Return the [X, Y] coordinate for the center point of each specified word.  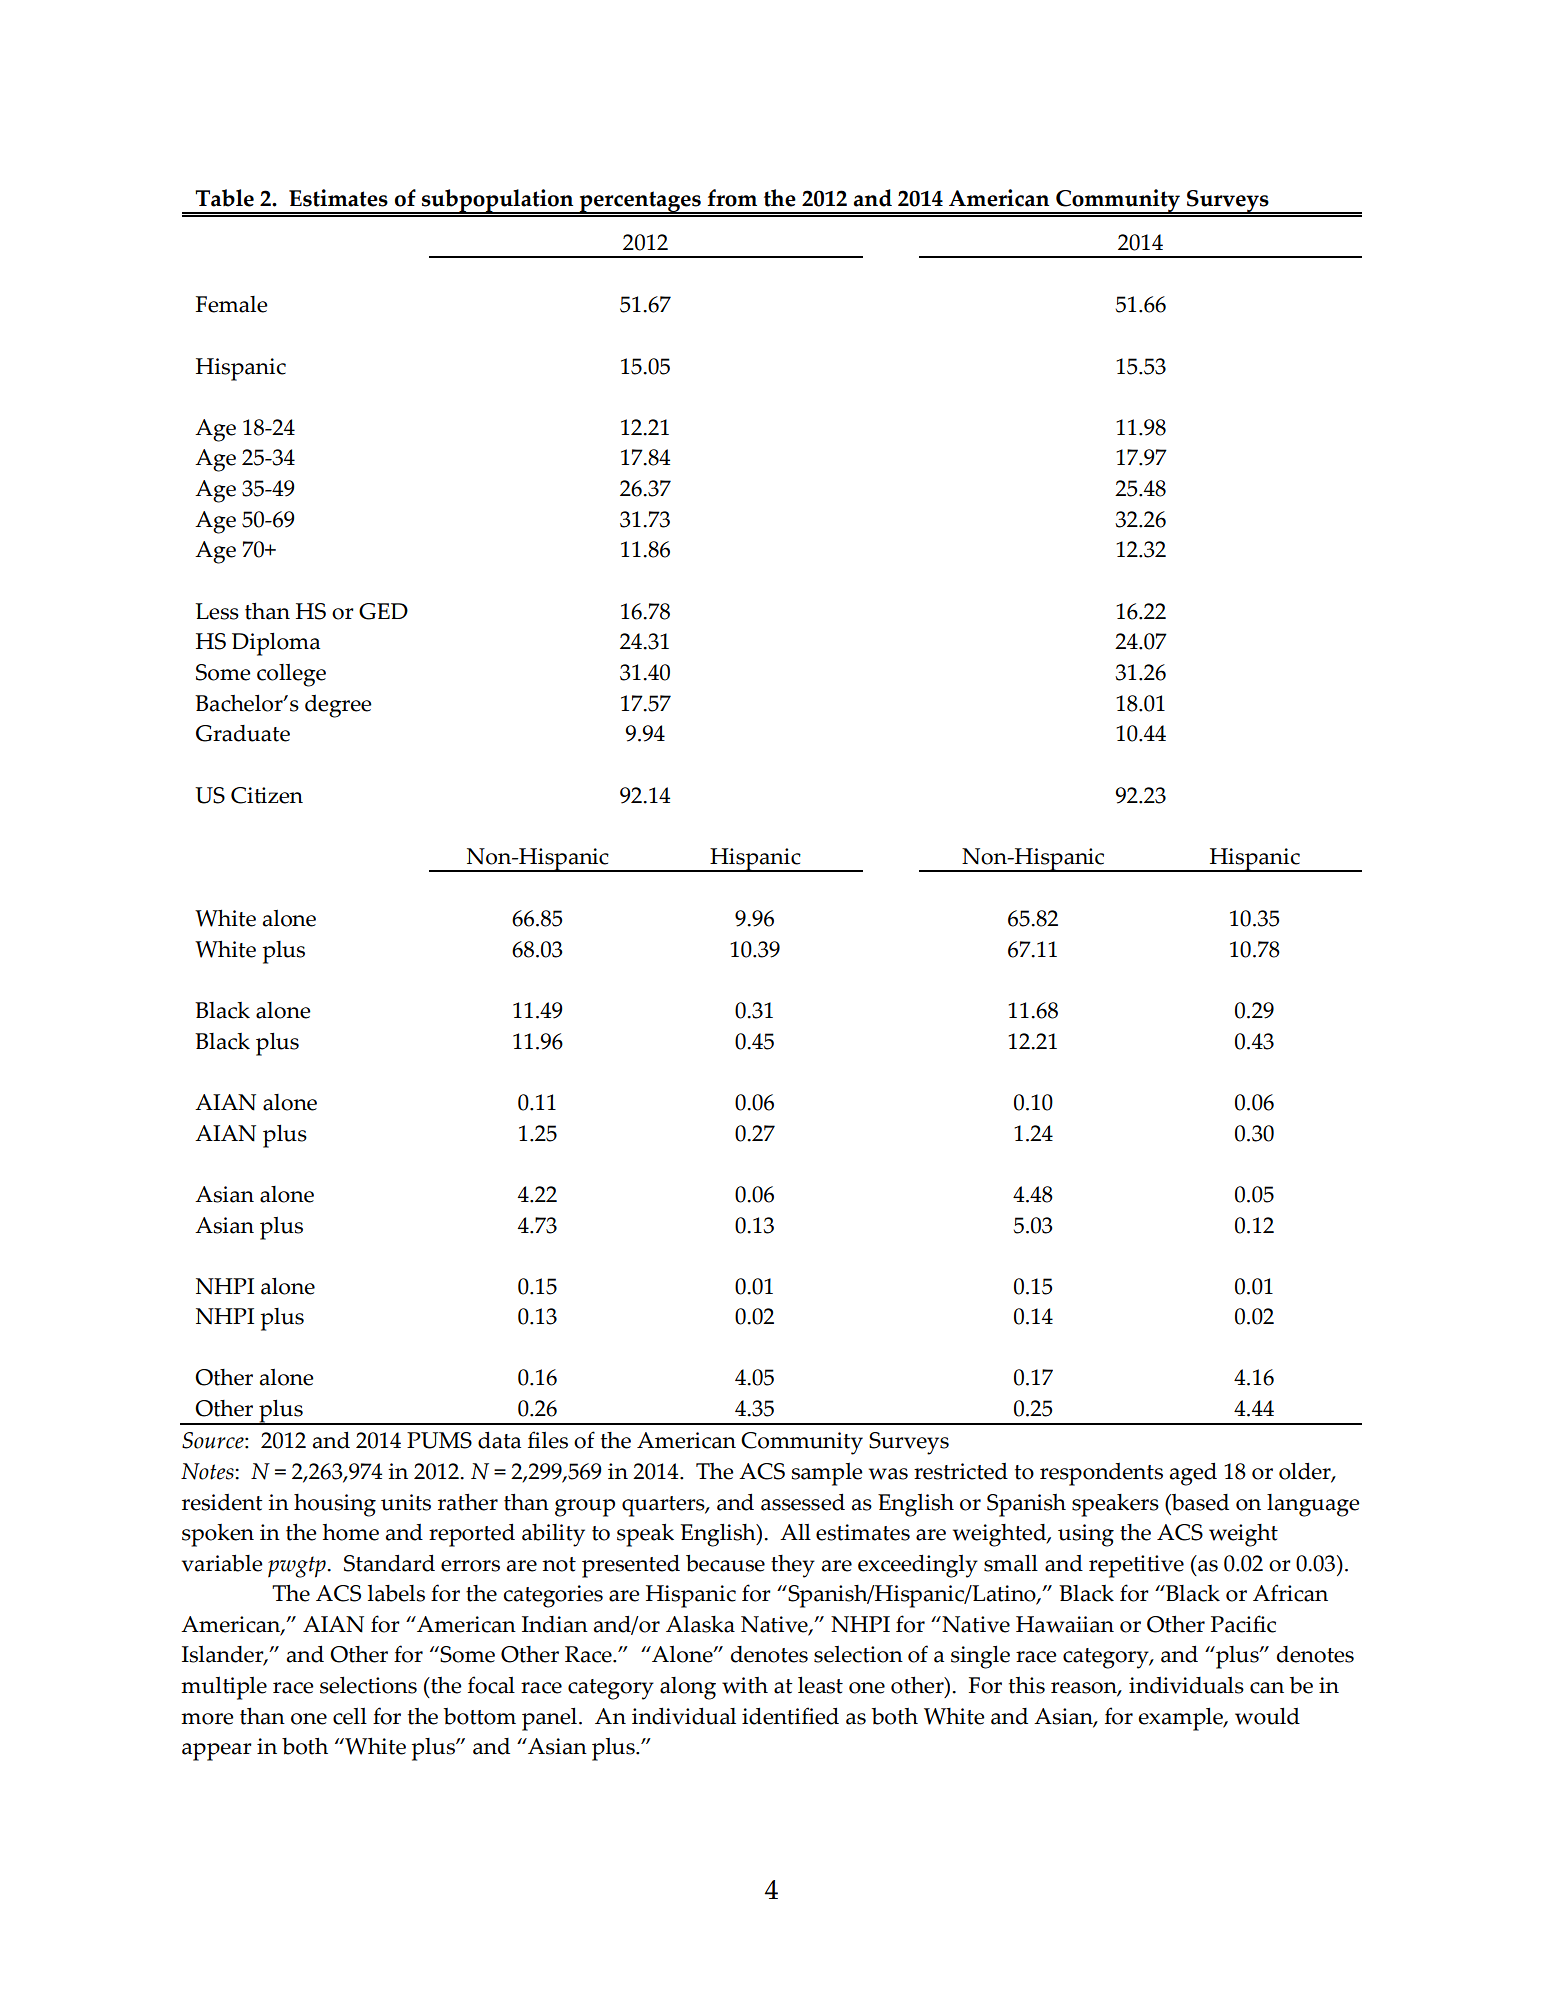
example [1181, 1719]
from [732, 198]
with [745, 1685]
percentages [640, 202]
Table [224, 198]
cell [350, 1716]
